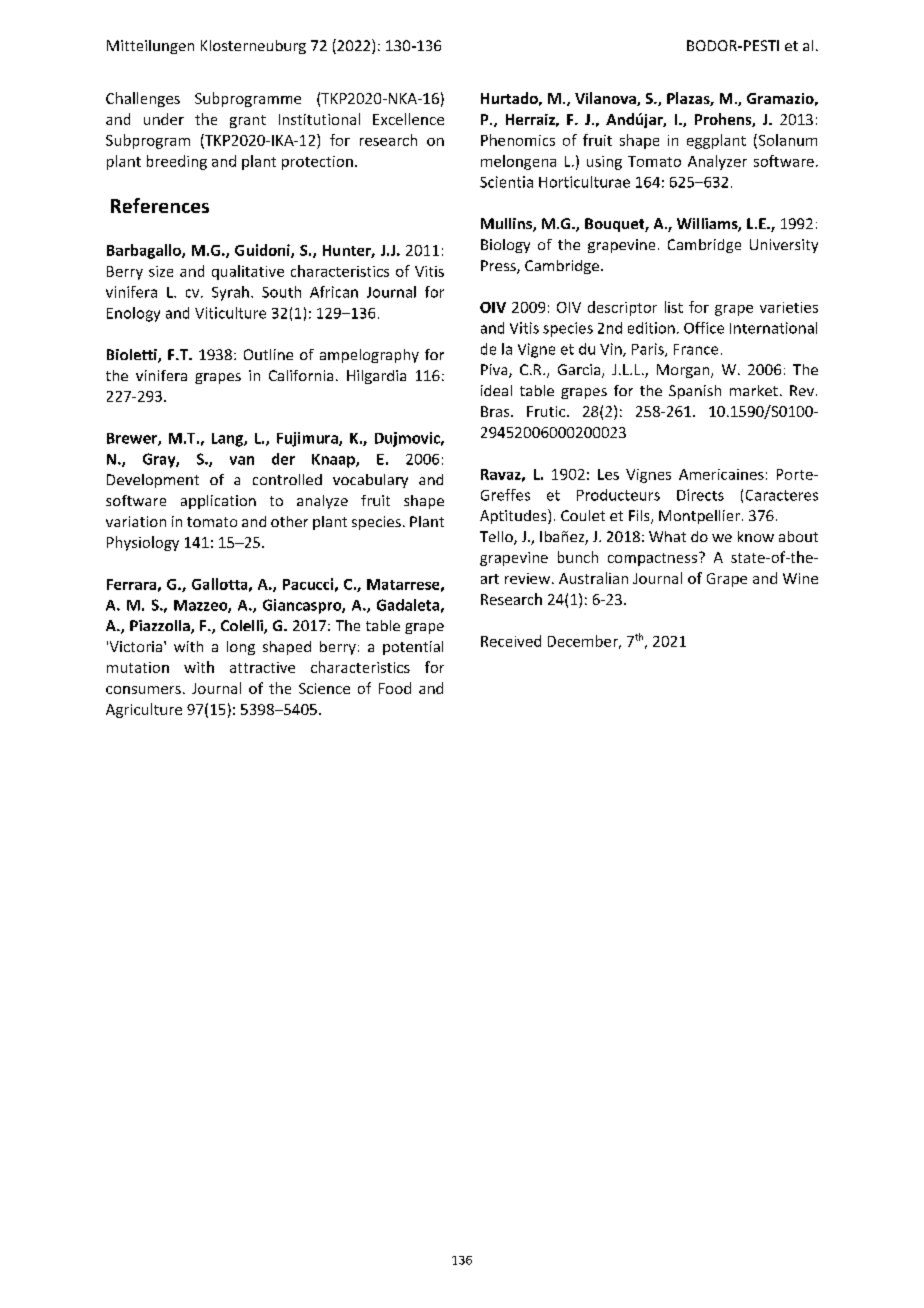 The height and width of the screenshot is (1308, 924). Describe the element at coordinates (496, 411) in the screenshot. I see `Bras` at that location.
